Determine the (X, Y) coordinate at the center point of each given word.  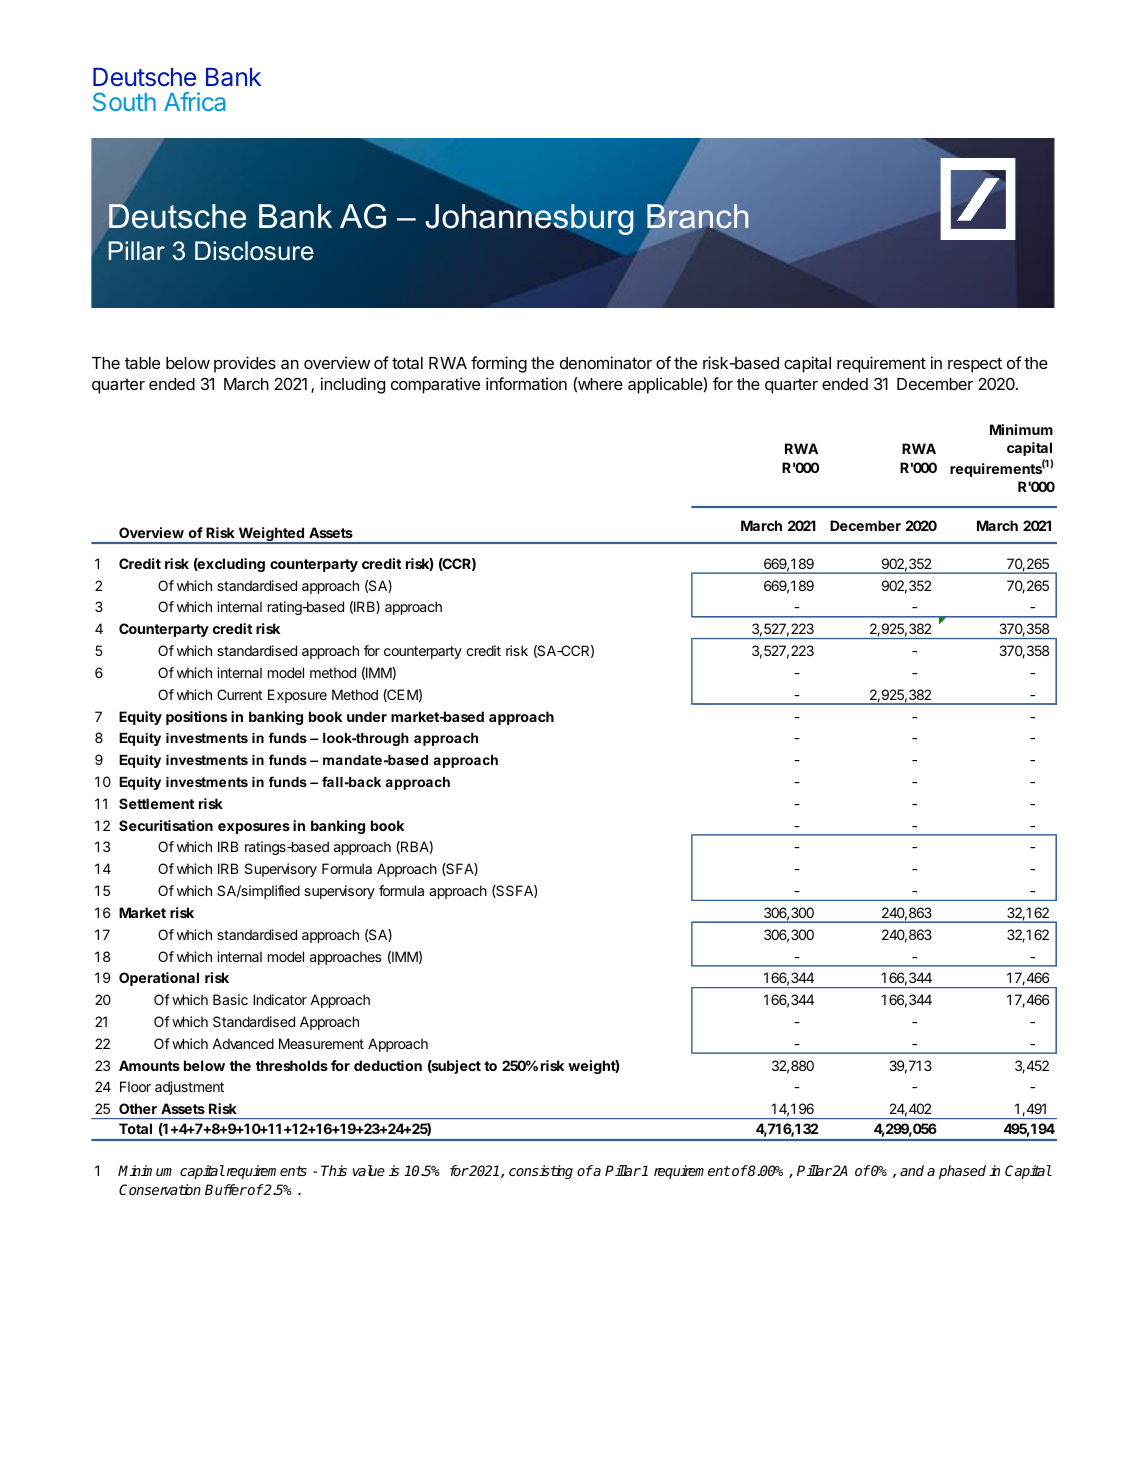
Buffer (226, 1189)
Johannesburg (529, 218)
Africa (195, 101)
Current (240, 694)
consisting (541, 1172)
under (367, 716)
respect (975, 365)
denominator (606, 362)
